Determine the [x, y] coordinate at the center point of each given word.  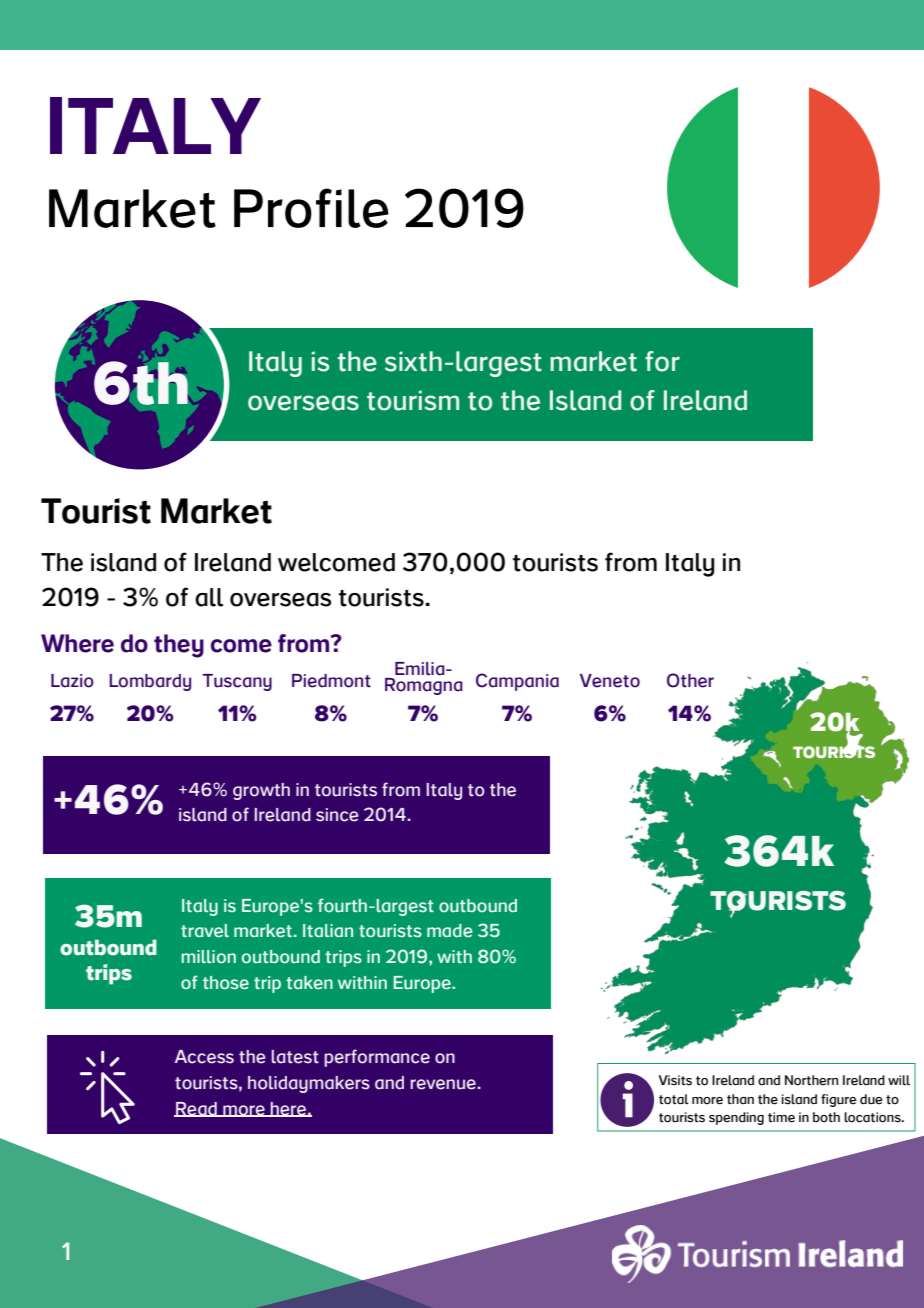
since [337, 815]
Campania [517, 682]
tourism [413, 400]
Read [196, 1109]
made [449, 931]
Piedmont [331, 681]
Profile [311, 208]
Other [690, 680]
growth [261, 791]
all [209, 597]
